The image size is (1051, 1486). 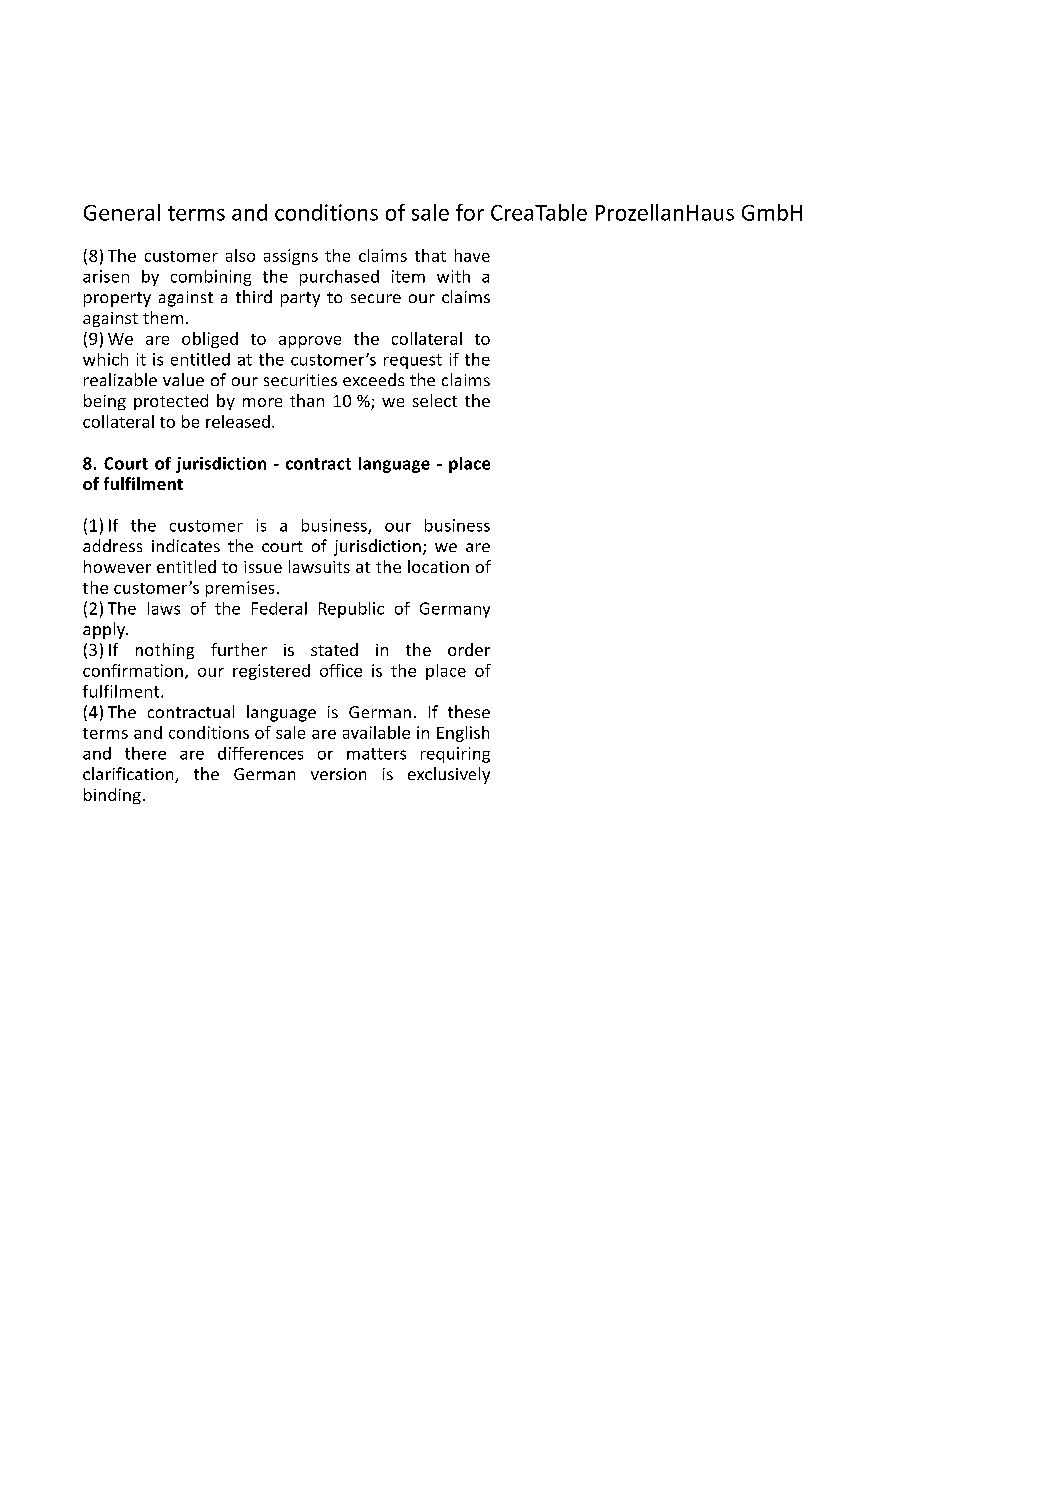 I want to click on that, so click(x=430, y=255).
